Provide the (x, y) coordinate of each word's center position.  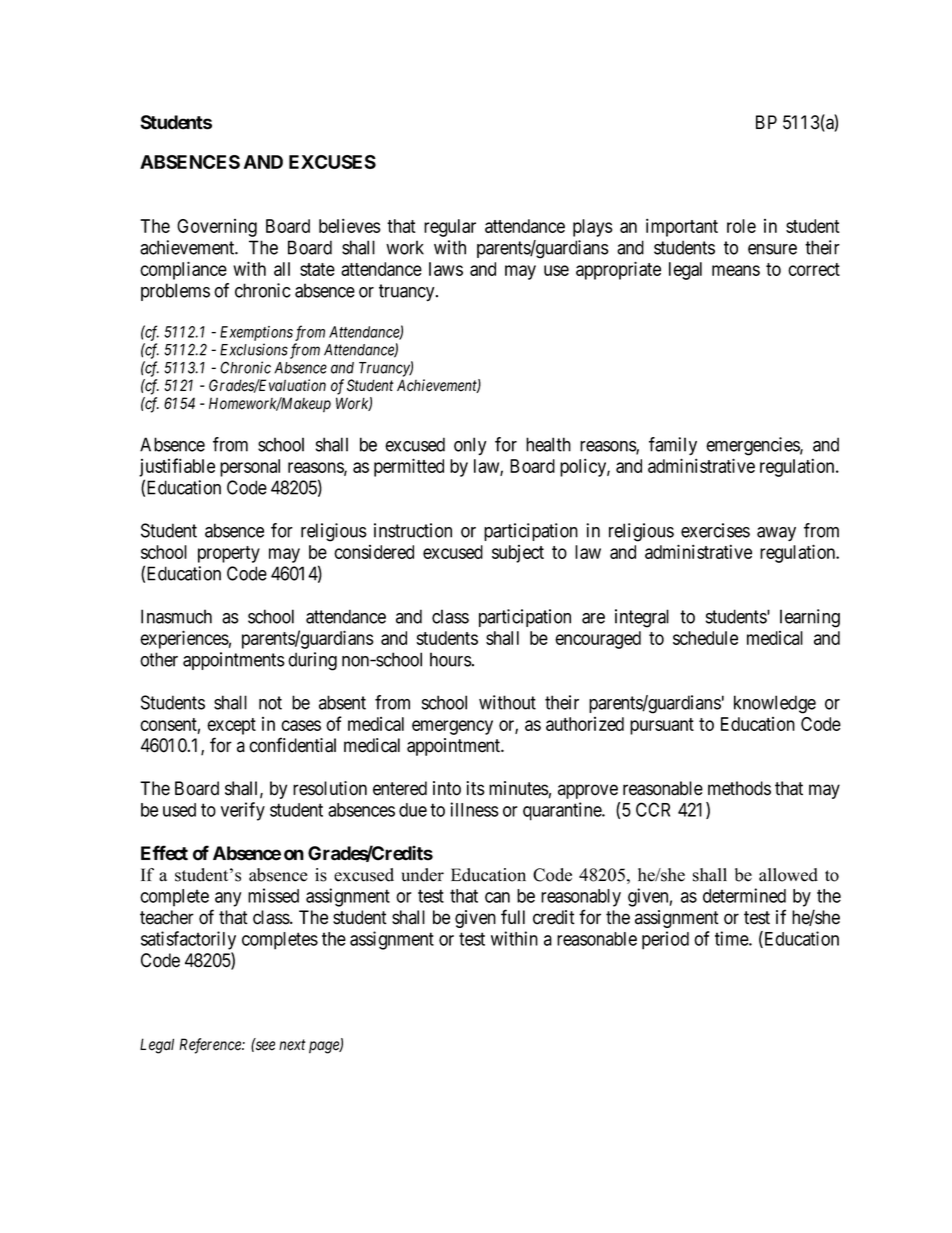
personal (250, 468)
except (231, 726)
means (736, 270)
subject (518, 554)
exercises (715, 530)
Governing (217, 228)
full (513, 916)
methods (739, 788)
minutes (519, 788)
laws (446, 269)
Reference (211, 1046)
